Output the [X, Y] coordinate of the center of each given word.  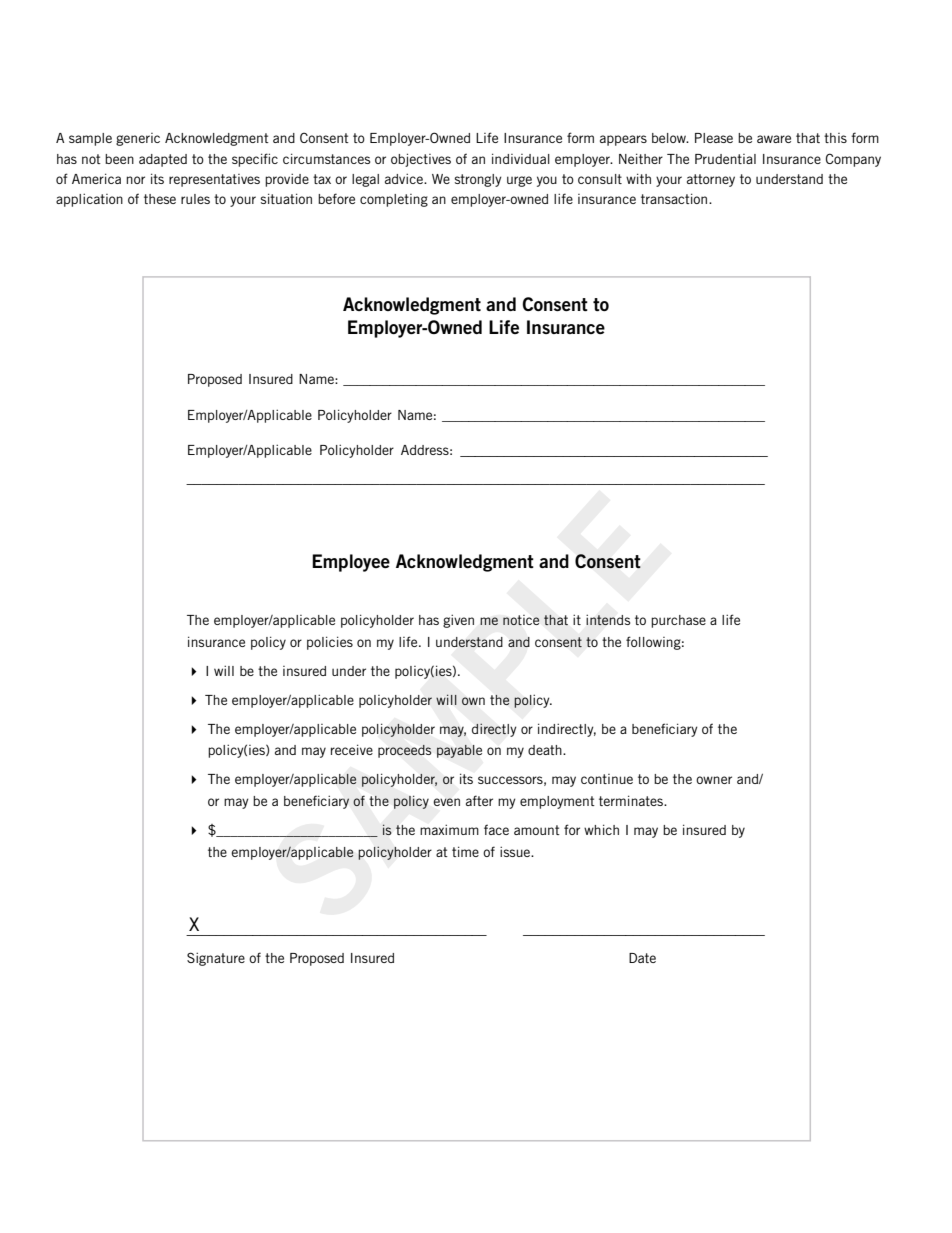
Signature [216, 959]
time [465, 851]
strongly [478, 180]
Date [642, 958]
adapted [163, 160]
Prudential [725, 159]
